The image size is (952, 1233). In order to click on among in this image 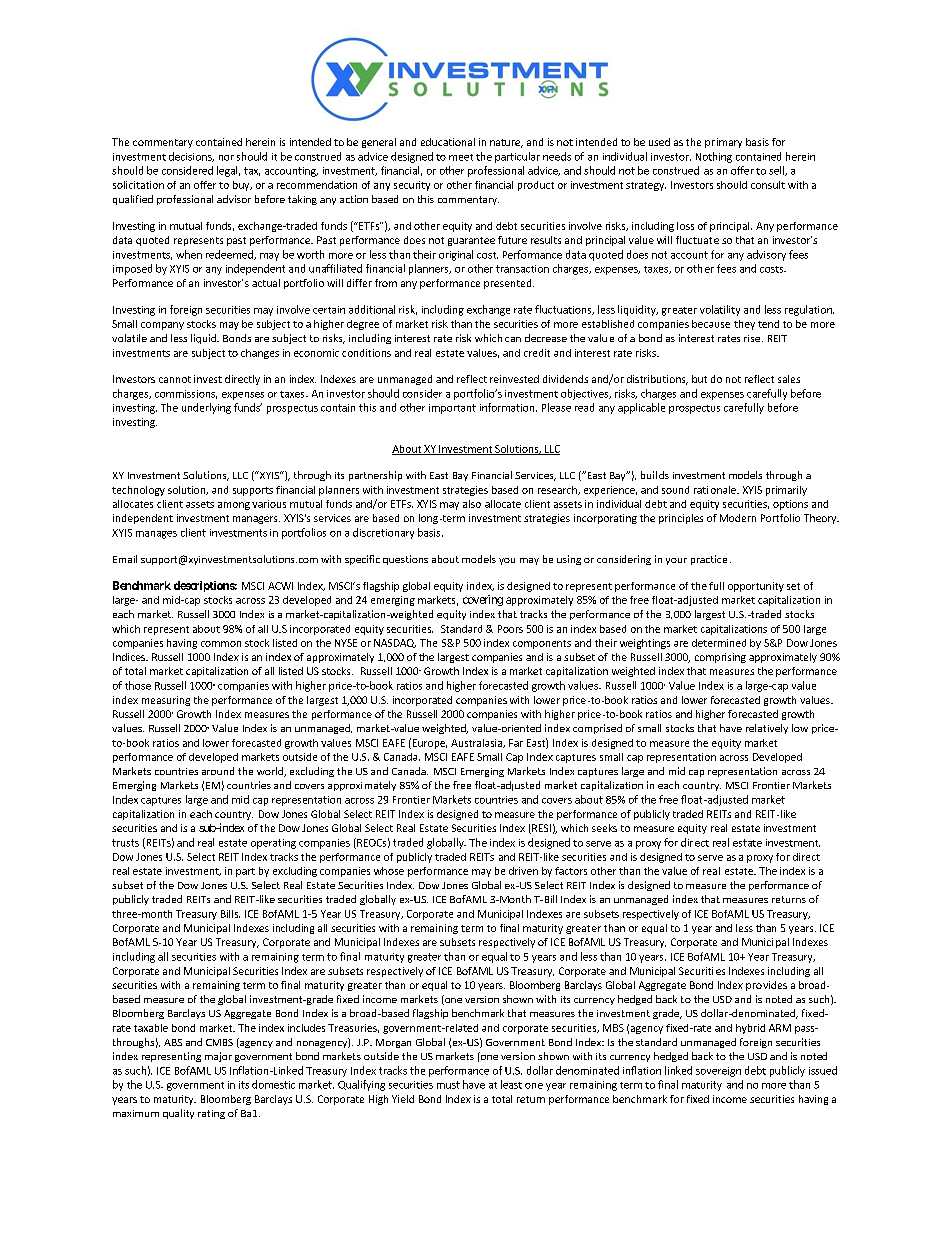, I will do `click(234, 506)`.
